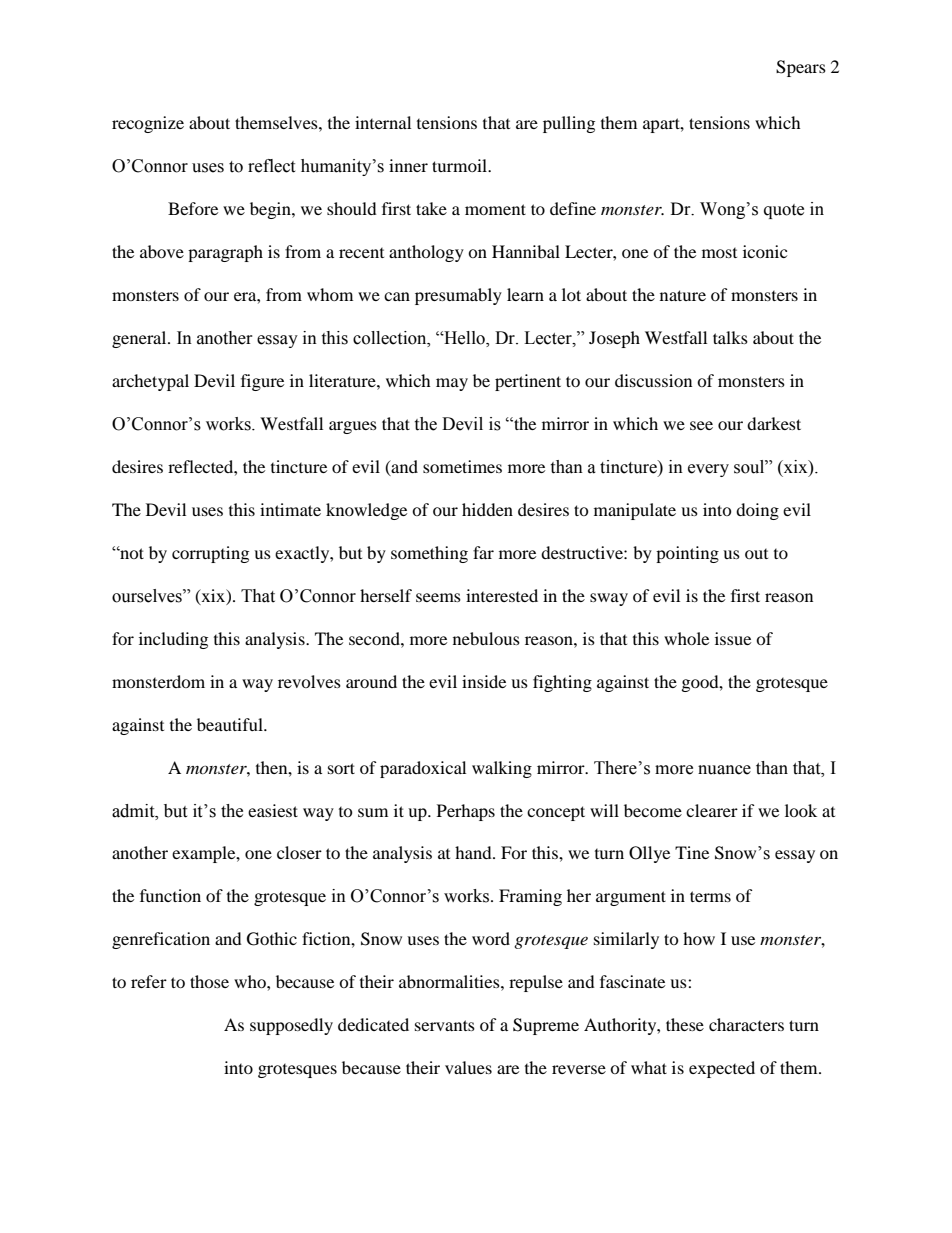 Image resolution: width=952 pixels, height=1233 pixels. What do you see at coordinates (445, 1025) in the screenshot?
I see `servants` at bounding box center [445, 1025].
